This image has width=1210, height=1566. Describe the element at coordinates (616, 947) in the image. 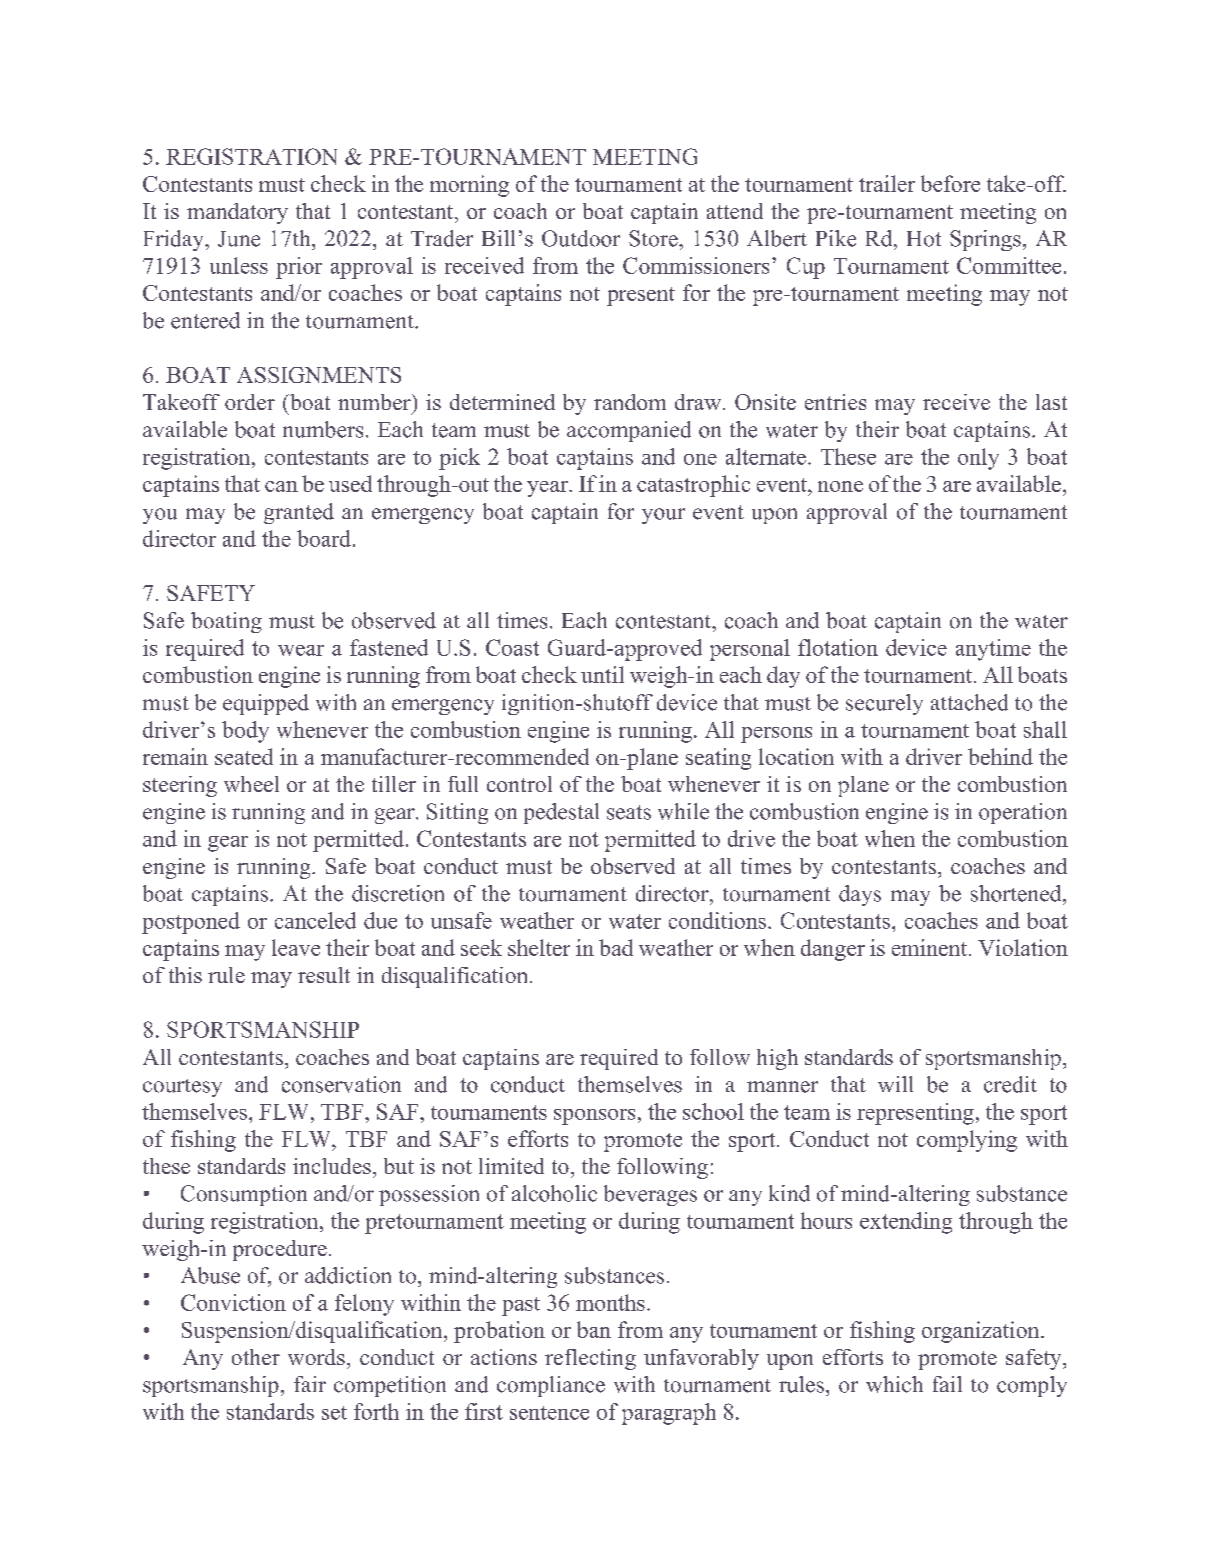

I see `bad` at that location.
